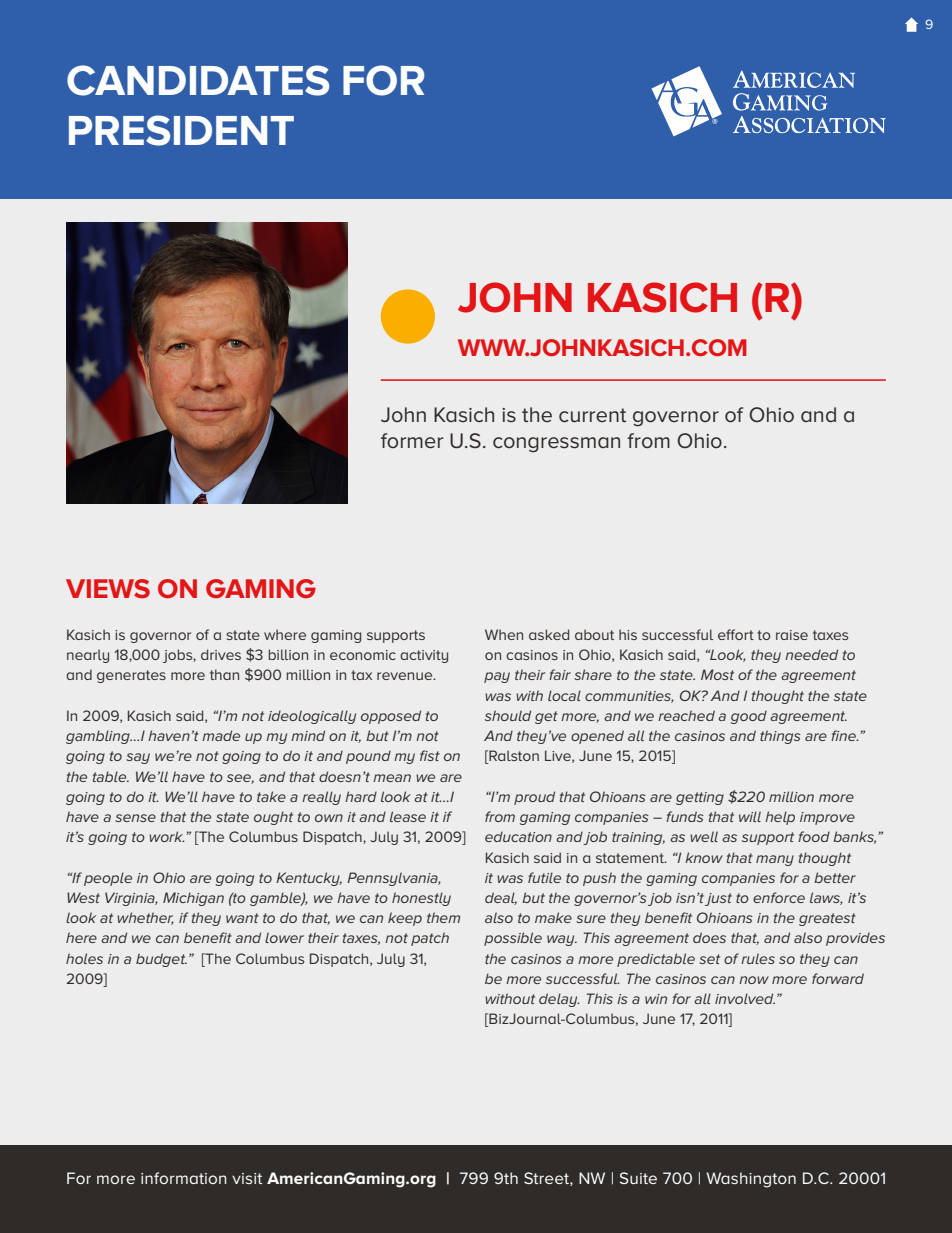  What do you see at coordinates (736, 634) in the document?
I see `effort` at bounding box center [736, 634].
